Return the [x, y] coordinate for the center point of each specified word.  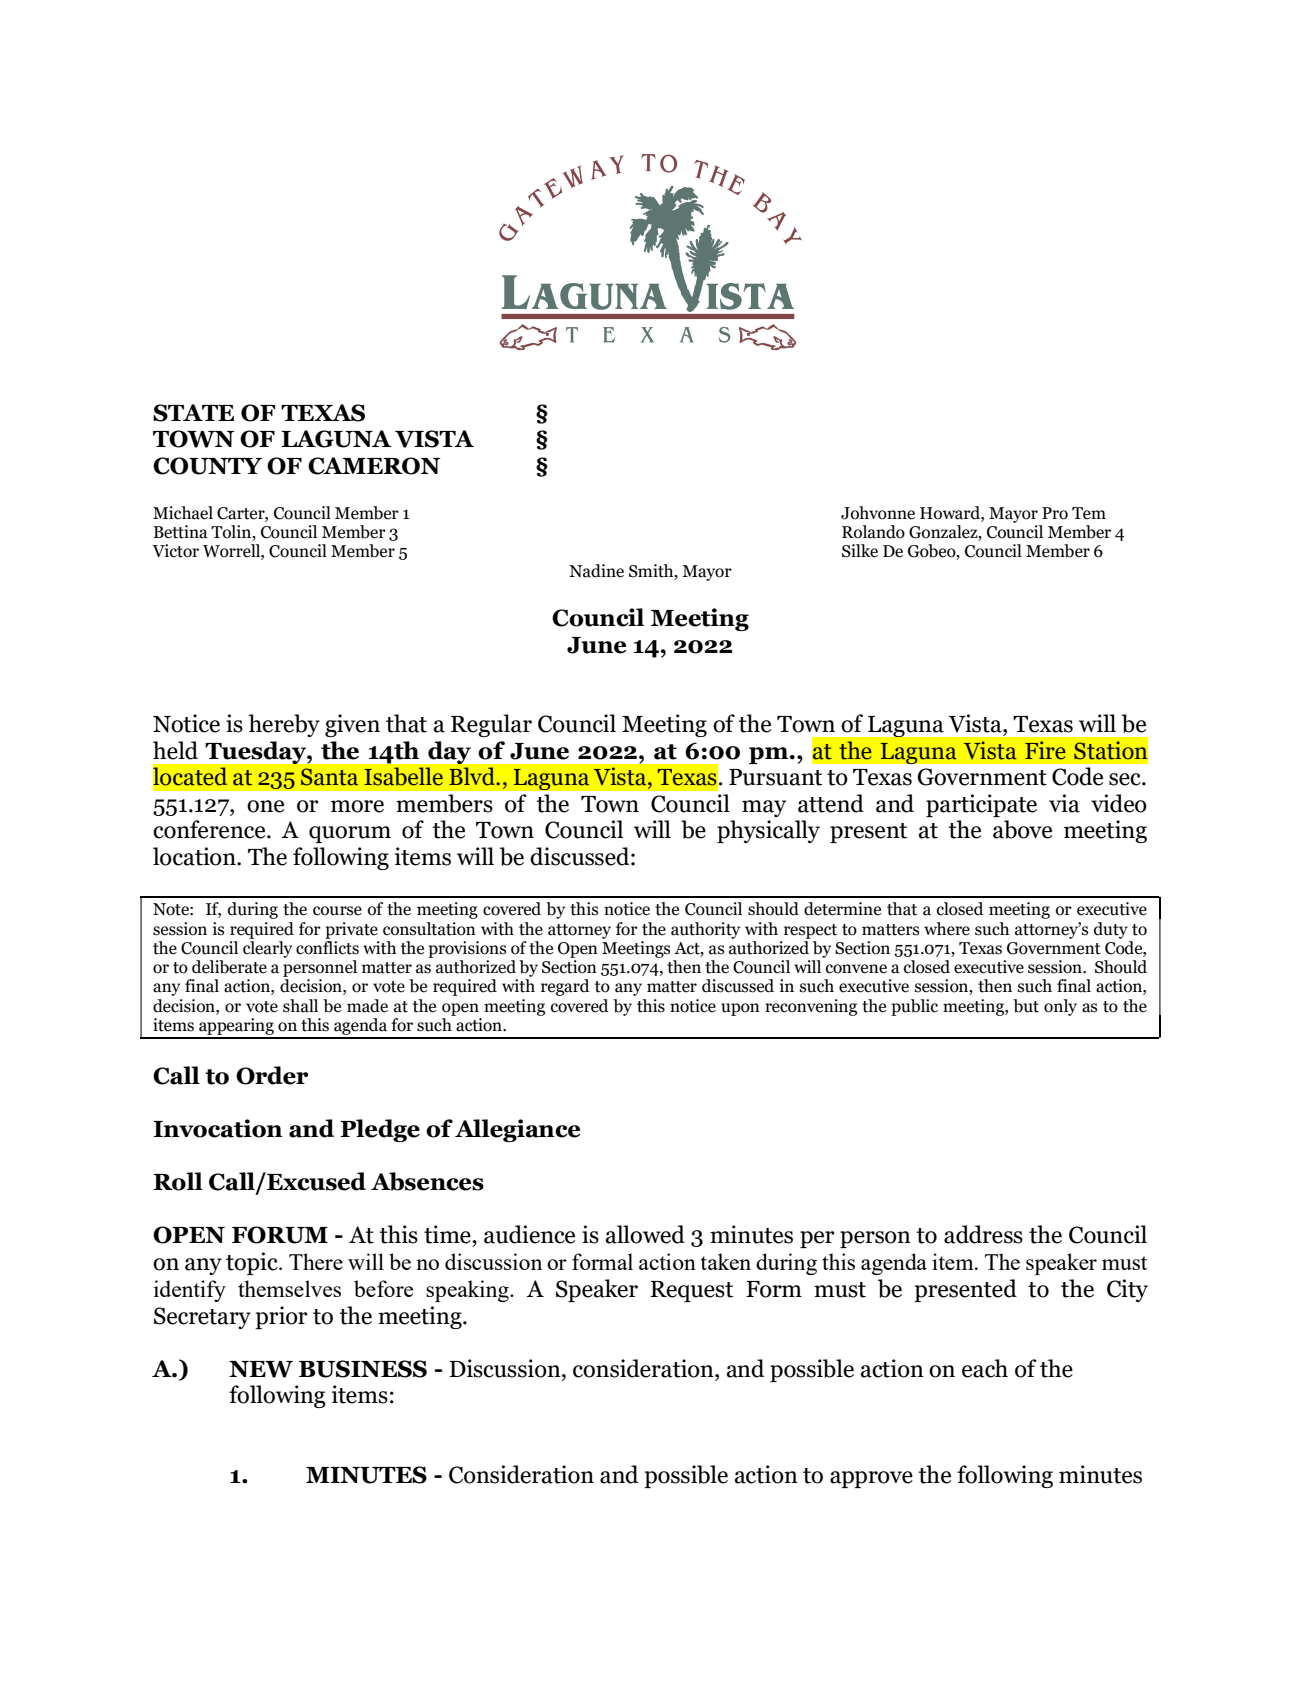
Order [272, 1075]
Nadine [596, 571]
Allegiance [518, 1130]
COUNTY [207, 466]
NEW [261, 1369]
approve [871, 1479]
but [1026, 1006]
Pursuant [775, 777]
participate [981, 805]
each [985, 1368]
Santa [329, 777]
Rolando [873, 532]
